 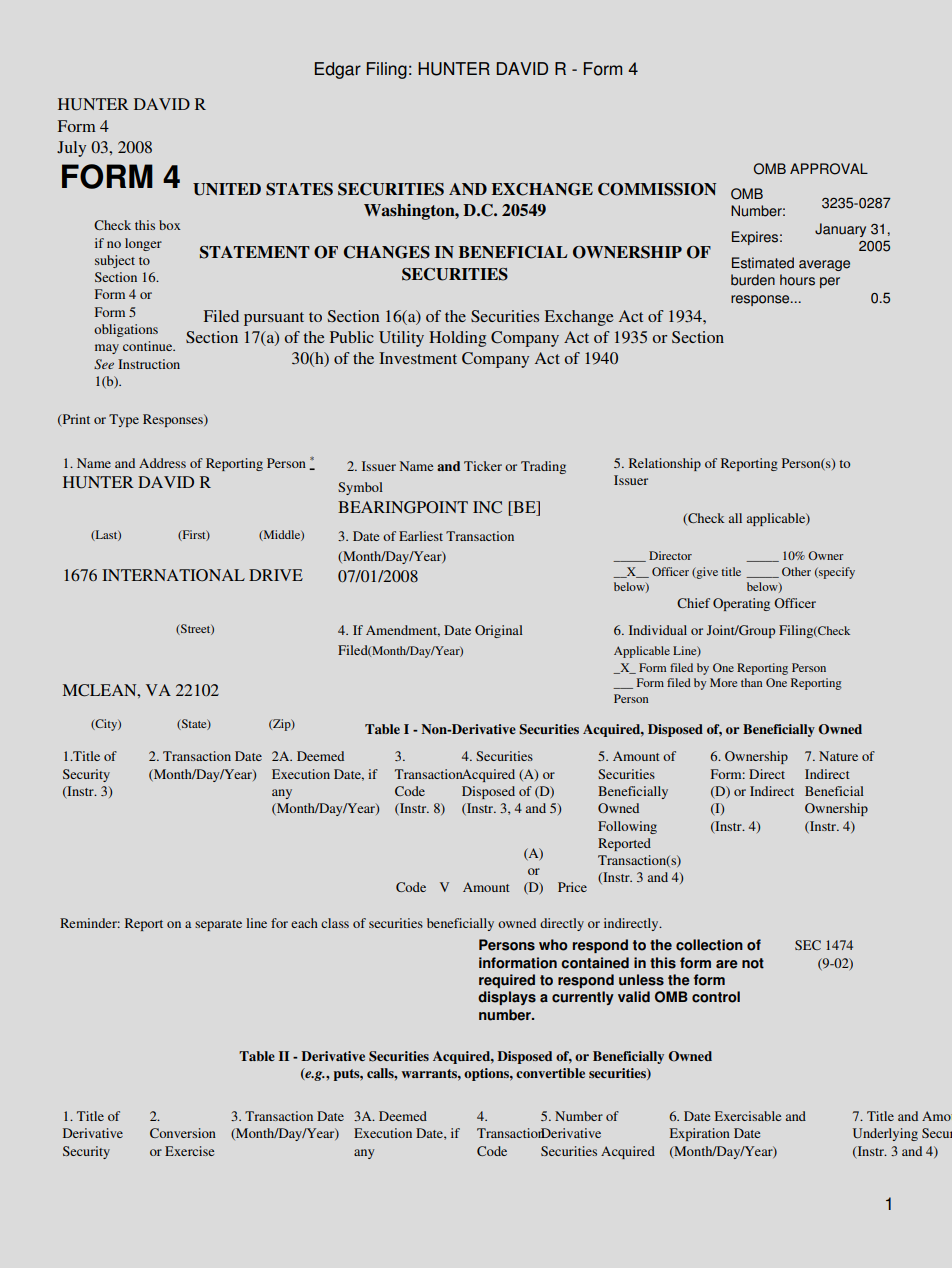 I want to click on Original, so click(x=499, y=631).
